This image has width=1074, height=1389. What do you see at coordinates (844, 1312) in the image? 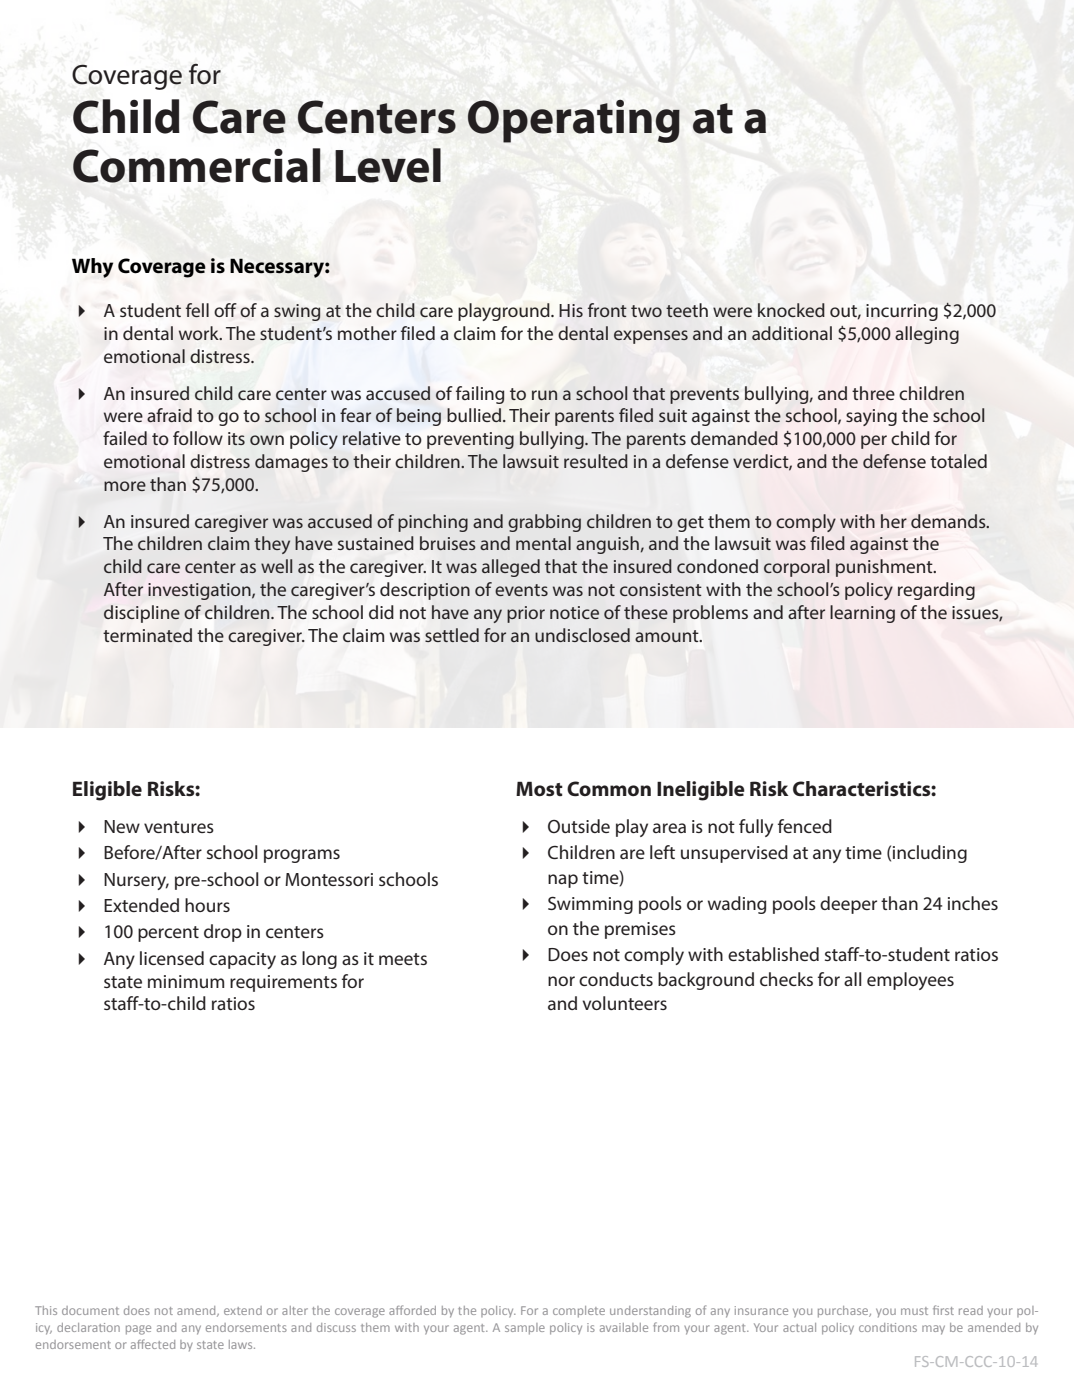
I see `purchase` at bounding box center [844, 1312].
